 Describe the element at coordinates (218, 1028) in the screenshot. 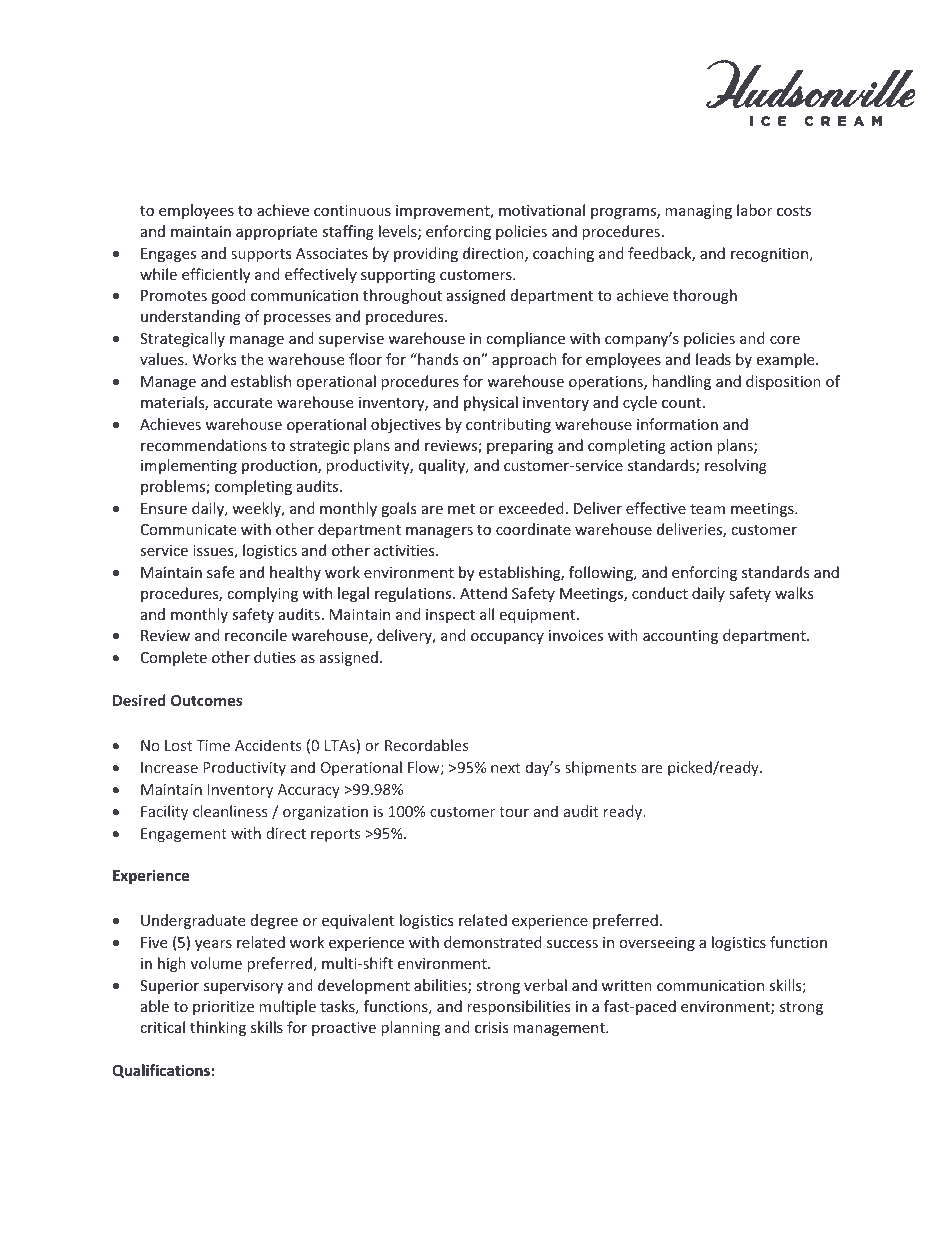

I see `thinking` at that location.
